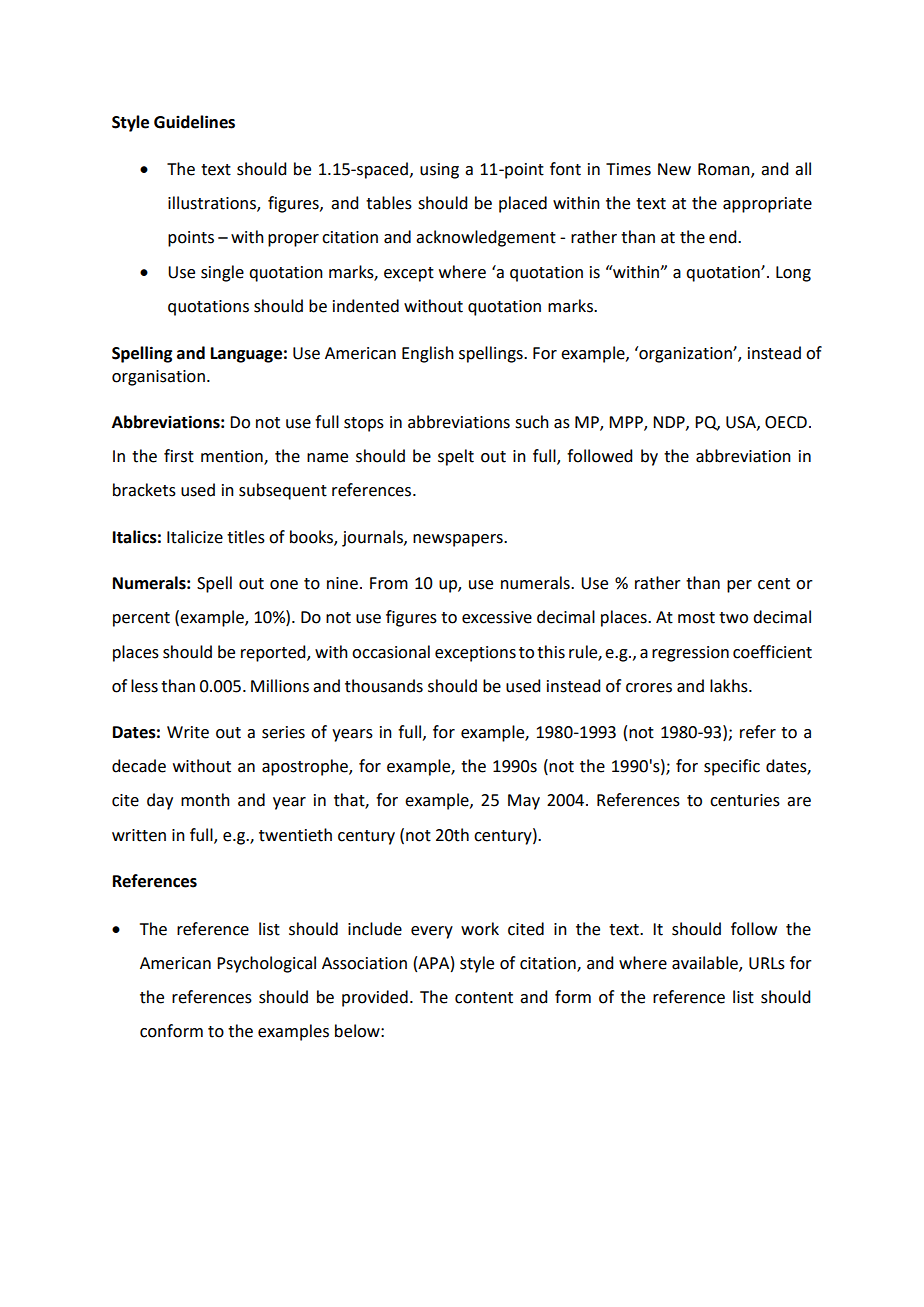  What do you see at coordinates (194, 122) in the document?
I see `Guidelines` at bounding box center [194, 122].
